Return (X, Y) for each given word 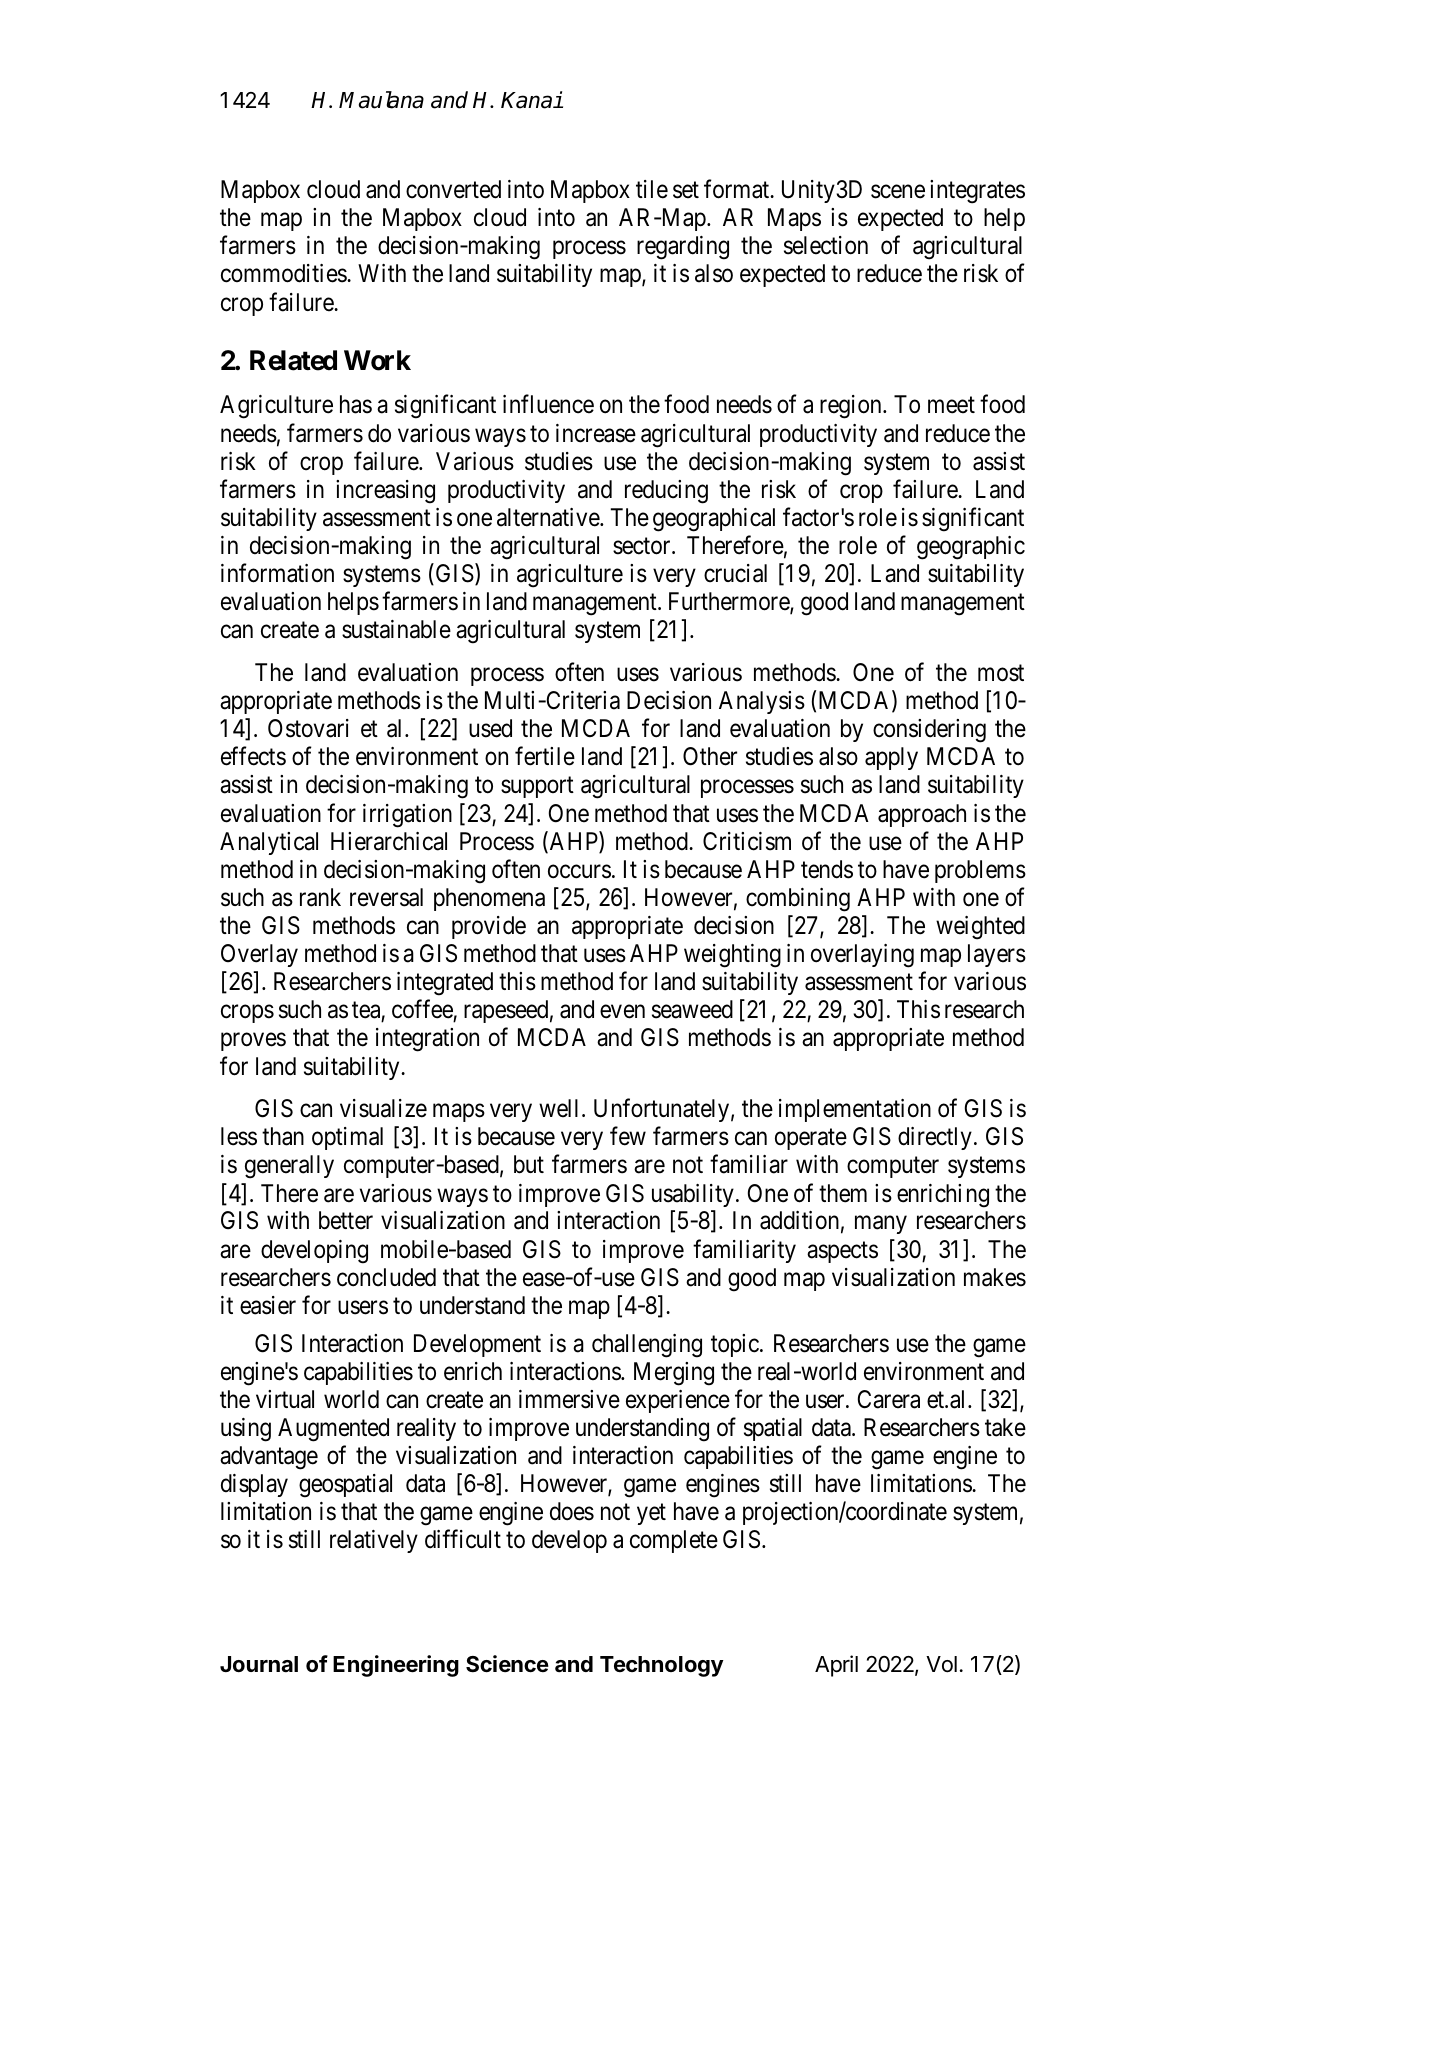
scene (898, 192)
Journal (259, 1664)
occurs (579, 872)
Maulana (381, 100)
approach (922, 815)
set (686, 190)
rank (320, 897)
